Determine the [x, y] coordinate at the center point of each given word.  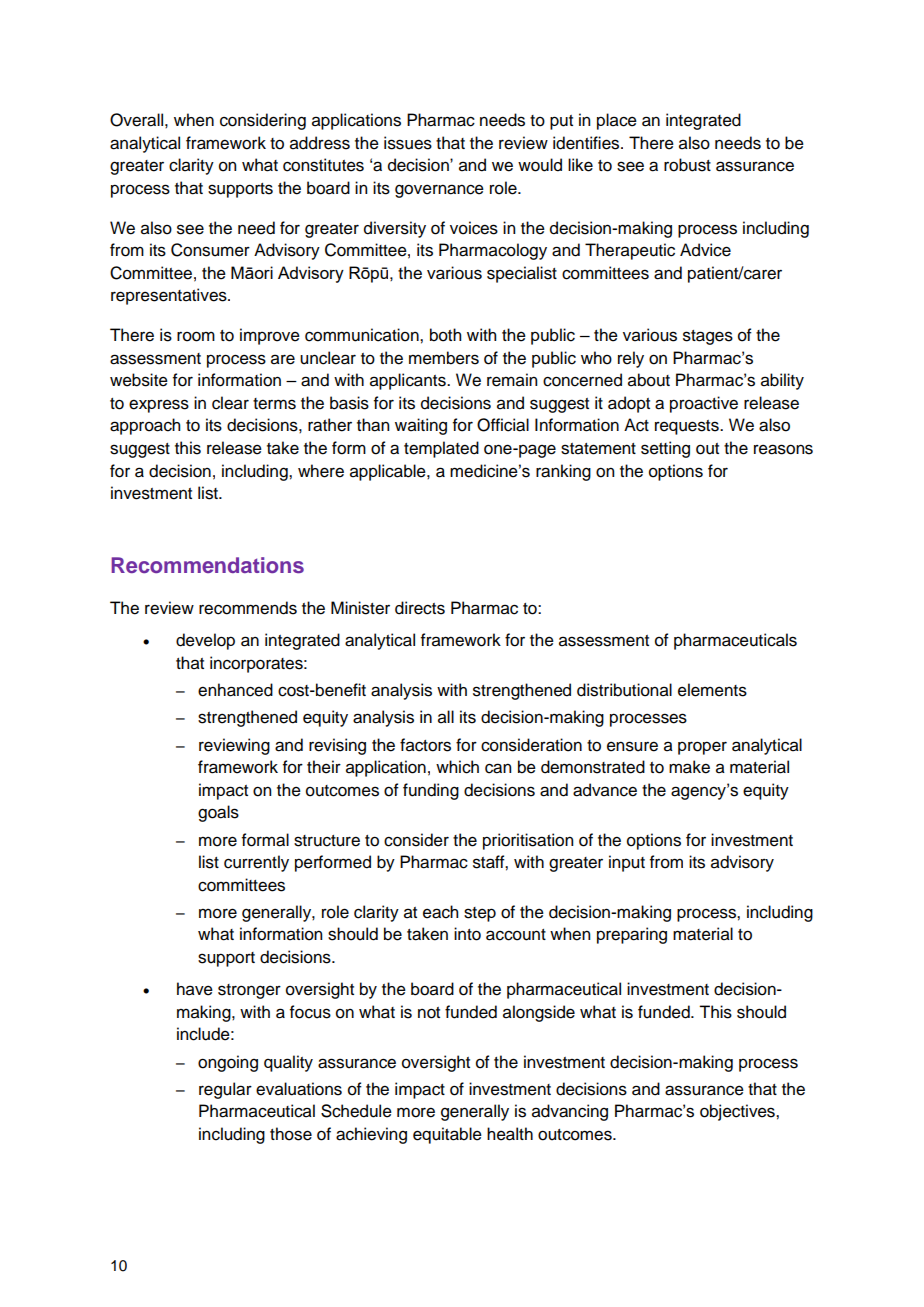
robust [687, 165]
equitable [447, 1135]
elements [712, 690]
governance [439, 191]
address [320, 143]
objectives [738, 1112]
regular [225, 1090]
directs [420, 608]
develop [205, 641]
